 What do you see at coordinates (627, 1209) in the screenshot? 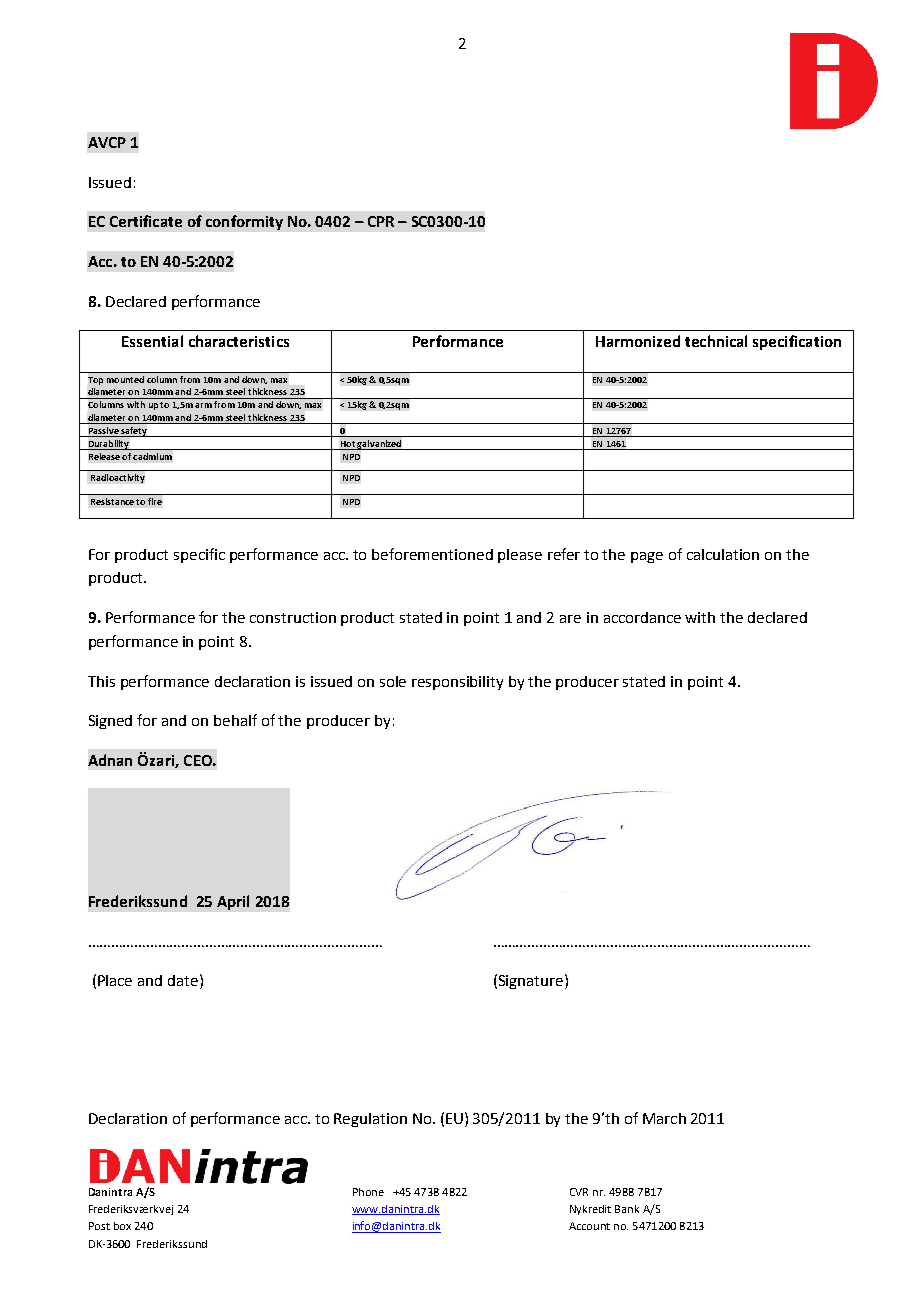
I see `Bank` at bounding box center [627, 1209].
